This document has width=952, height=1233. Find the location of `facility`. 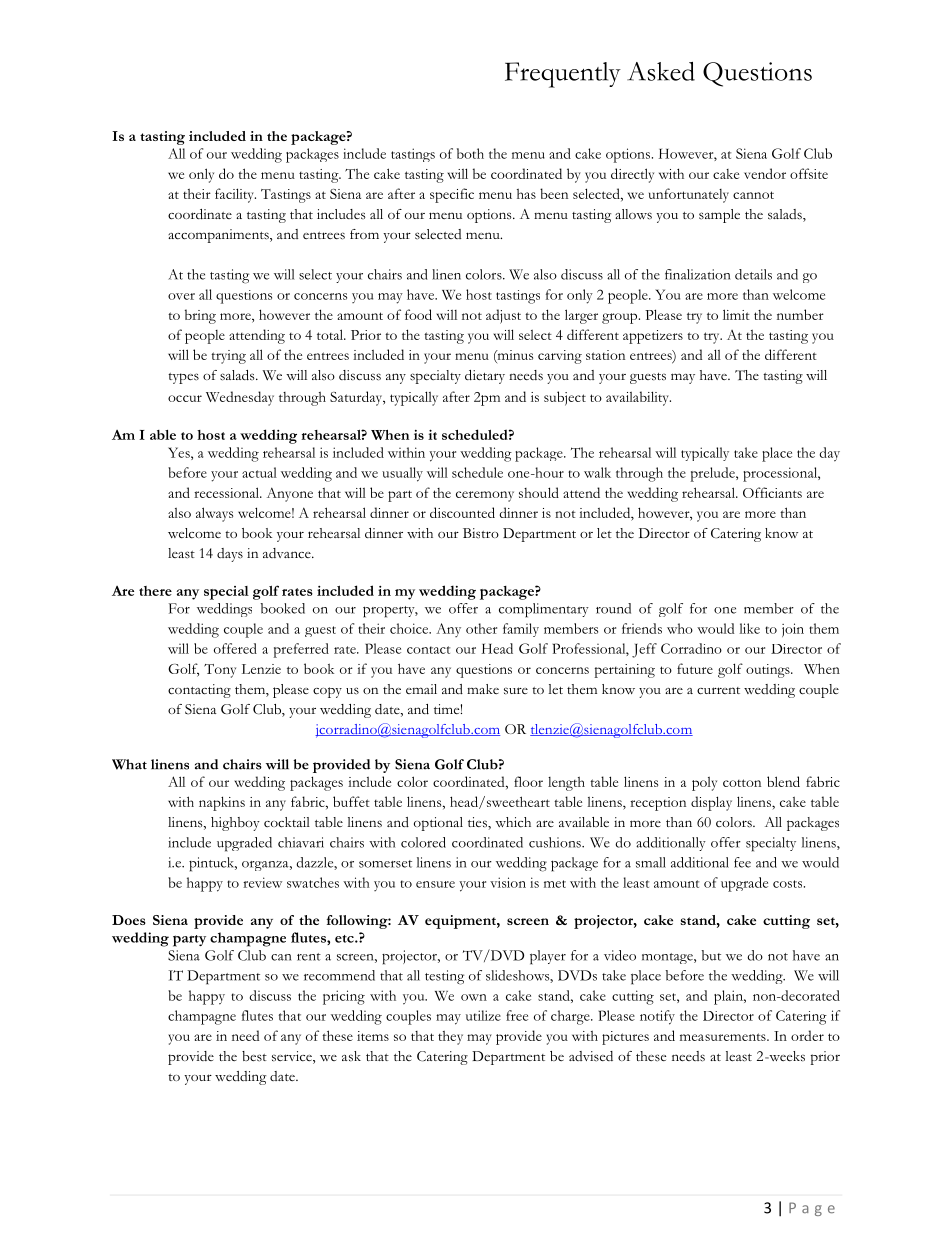

facility is located at coordinates (235, 195).
